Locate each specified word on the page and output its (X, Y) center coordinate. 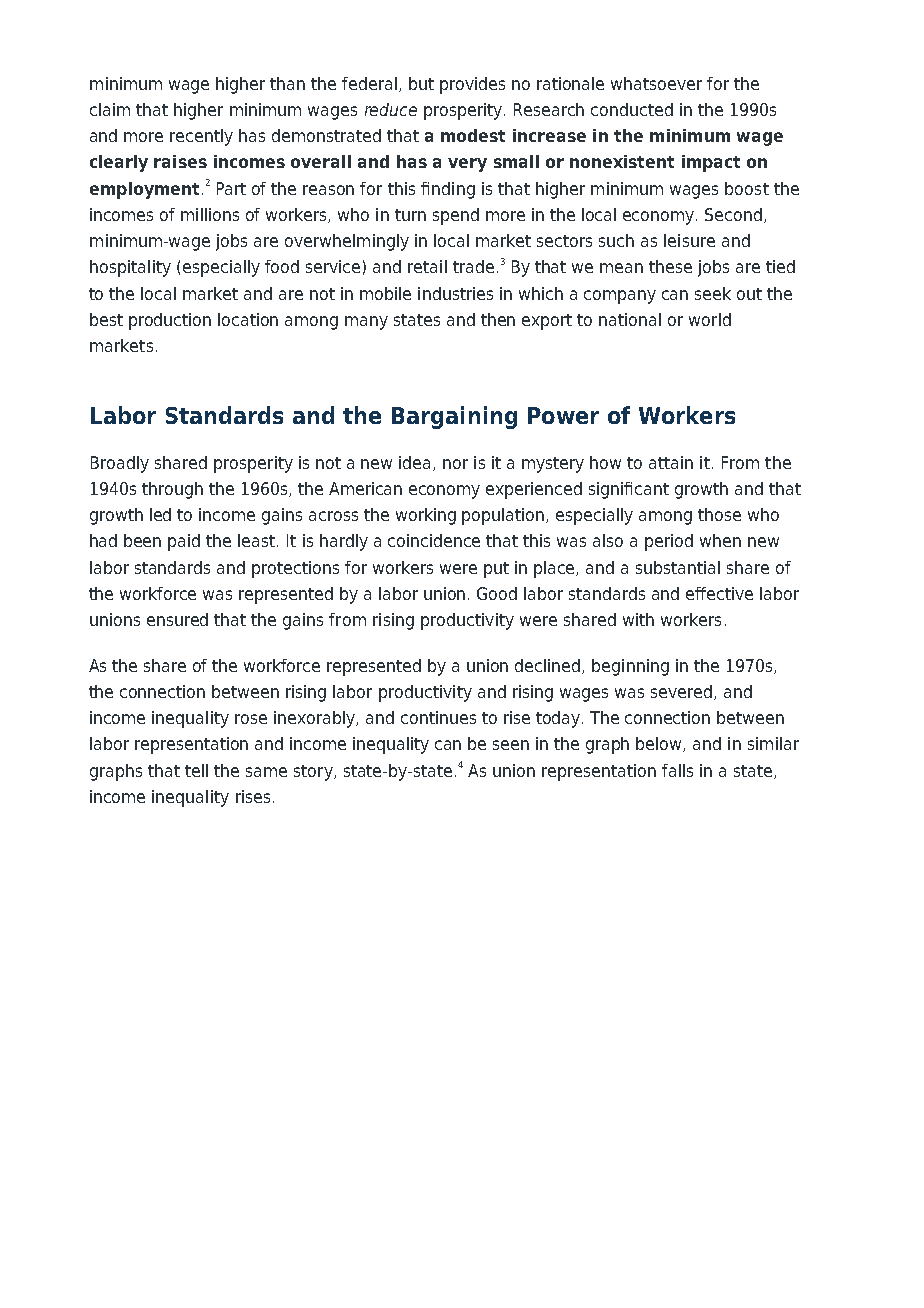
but (421, 83)
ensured (177, 619)
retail (427, 266)
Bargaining (454, 417)
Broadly (120, 464)
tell (196, 770)
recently (201, 137)
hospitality (130, 268)
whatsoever (656, 83)
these (670, 266)
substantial (678, 567)
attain (671, 462)
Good (497, 593)
